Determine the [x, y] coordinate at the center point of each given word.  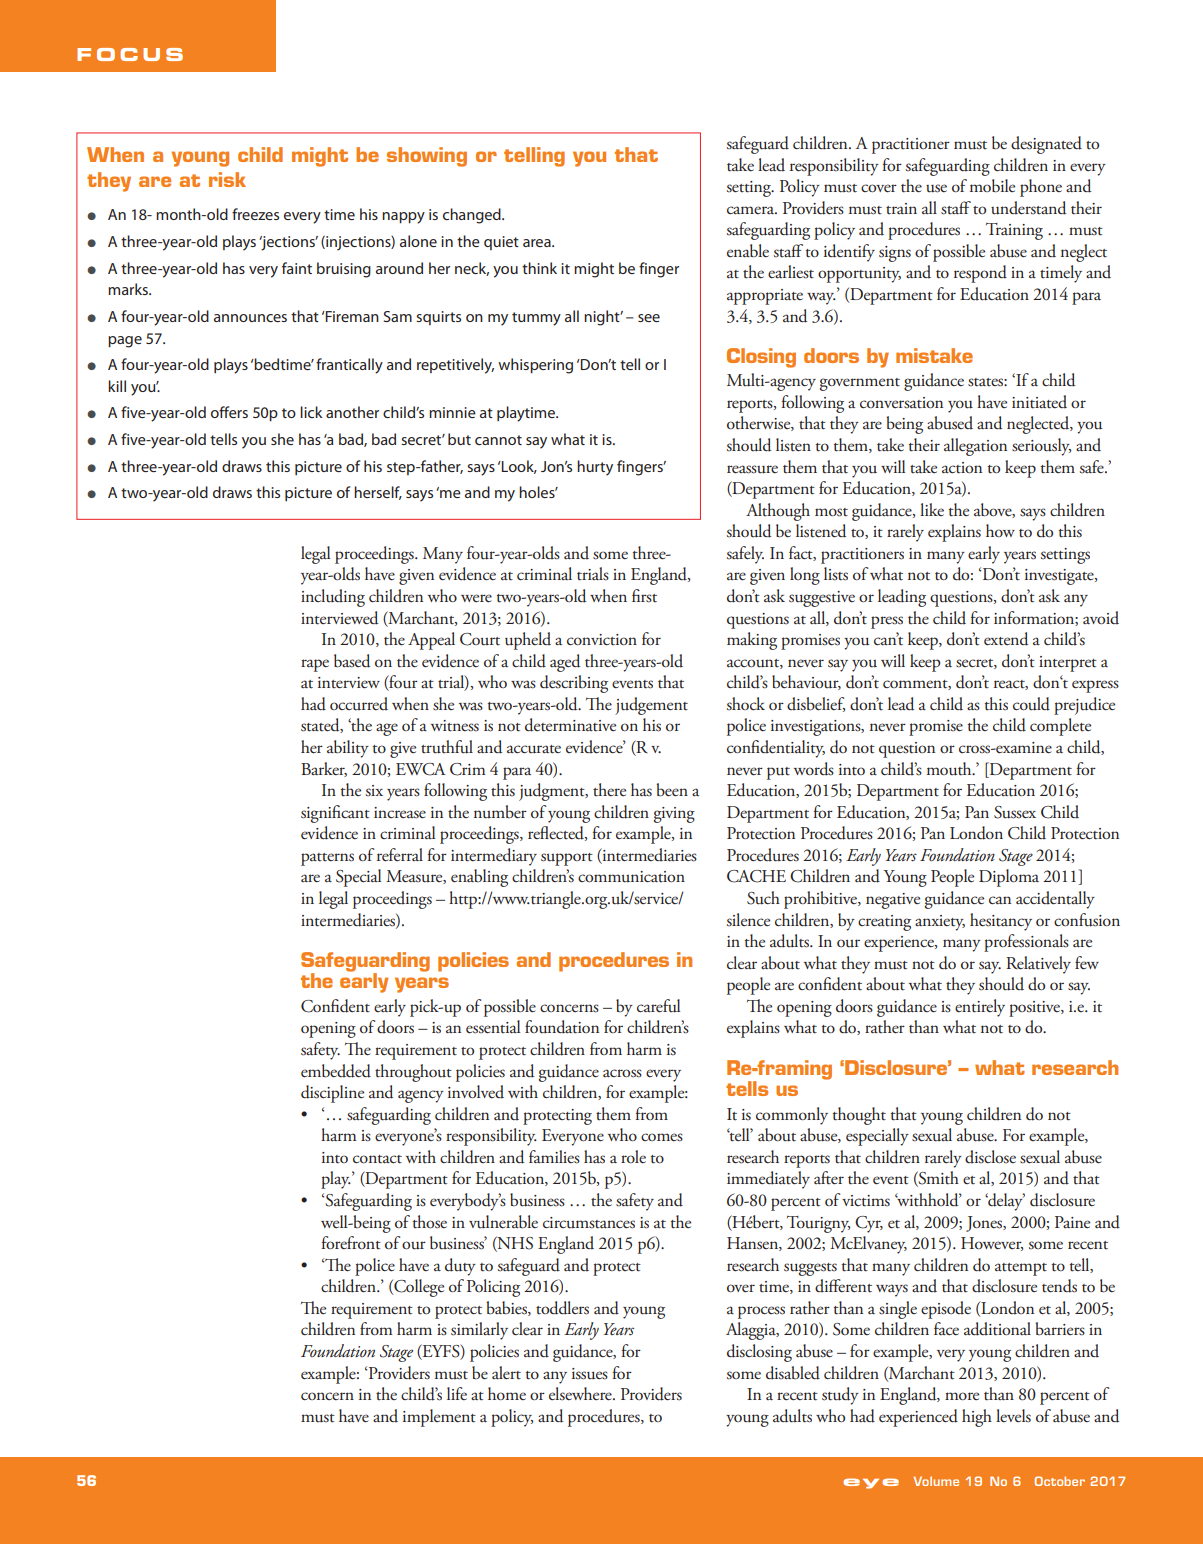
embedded [336, 1071]
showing [427, 157]
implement [439, 1418]
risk [227, 179]
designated [1046, 145]
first [644, 596]
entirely [980, 1008]
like [932, 509]
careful [658, 1006]
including [333, 598]
